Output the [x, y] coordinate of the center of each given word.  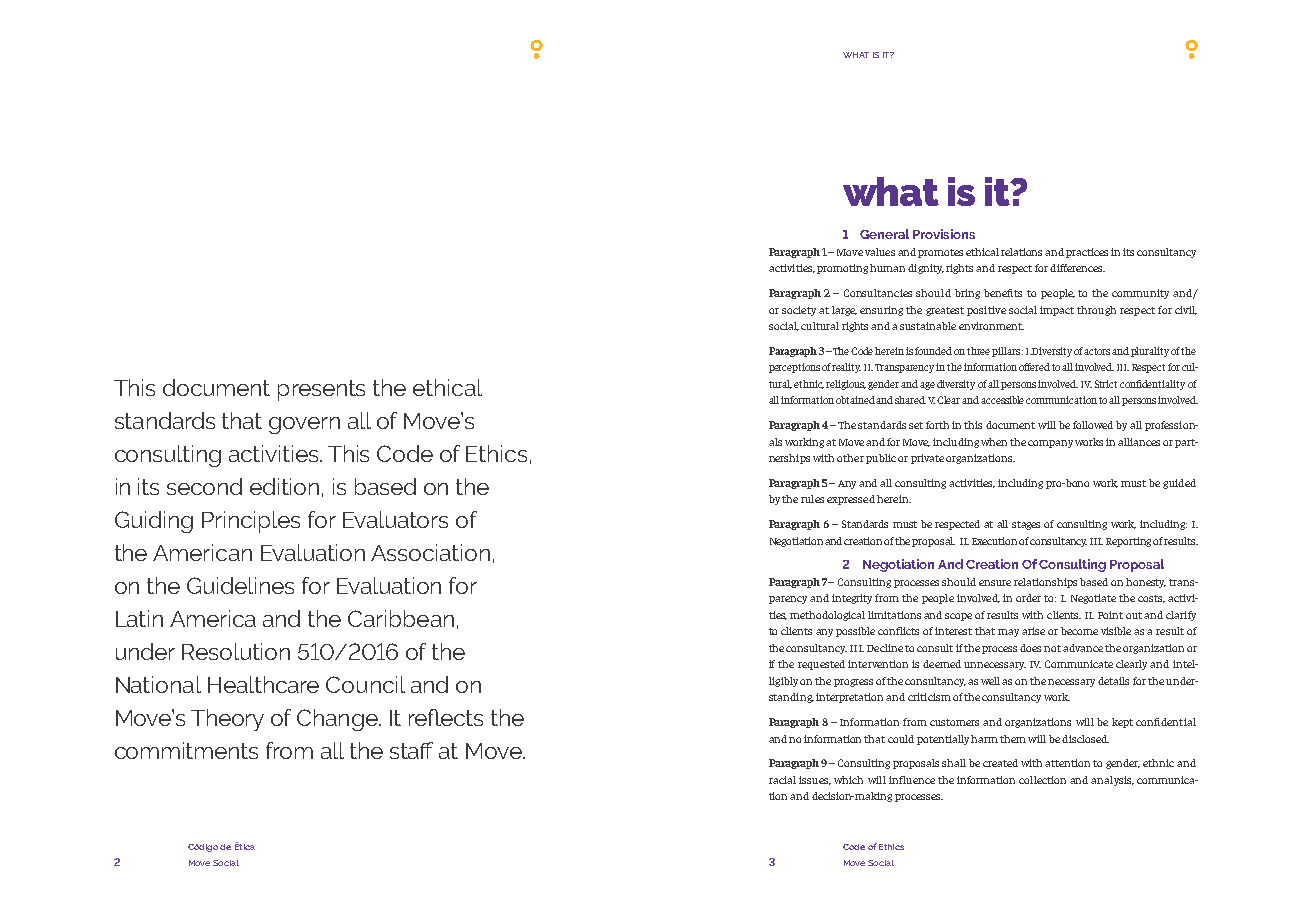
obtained [856, 400]
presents [321, 390]
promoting [842, 269]
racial [782, 780]
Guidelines [240, 585]
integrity [854, 599]
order [1028, 598]
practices [1087, 253]
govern [304, 425]
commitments [186, 750]
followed [1093, 425]
